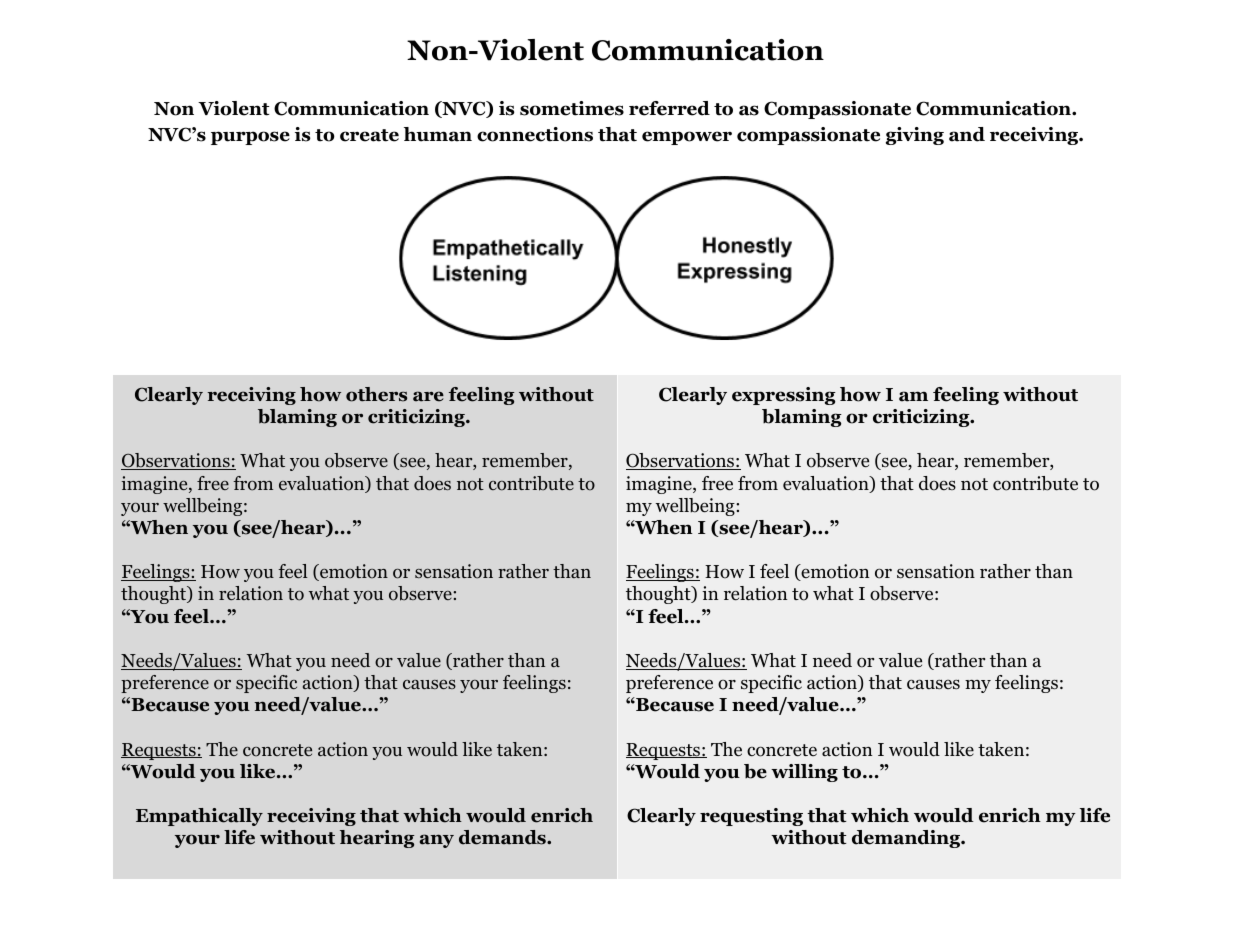 This image has height=952, width=1233. Describe the element at coordinates (535, 134) in the image. I see `connections` at that location.
